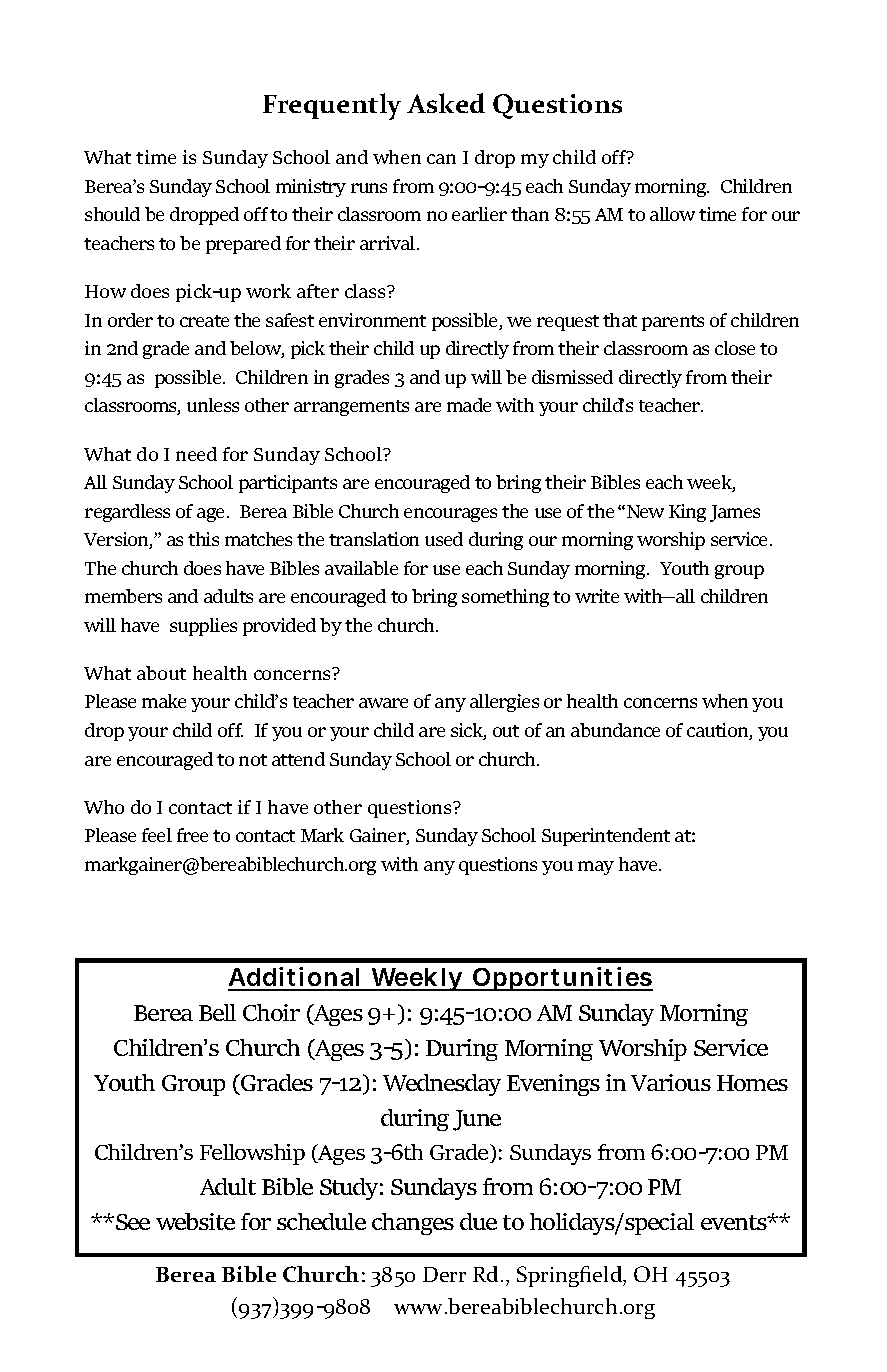 This screenshot has height=1372, width=887. What do you see at coordinates (195, 1221) in the screenshot?
I see `website` at bounding box center [195, 1221].
